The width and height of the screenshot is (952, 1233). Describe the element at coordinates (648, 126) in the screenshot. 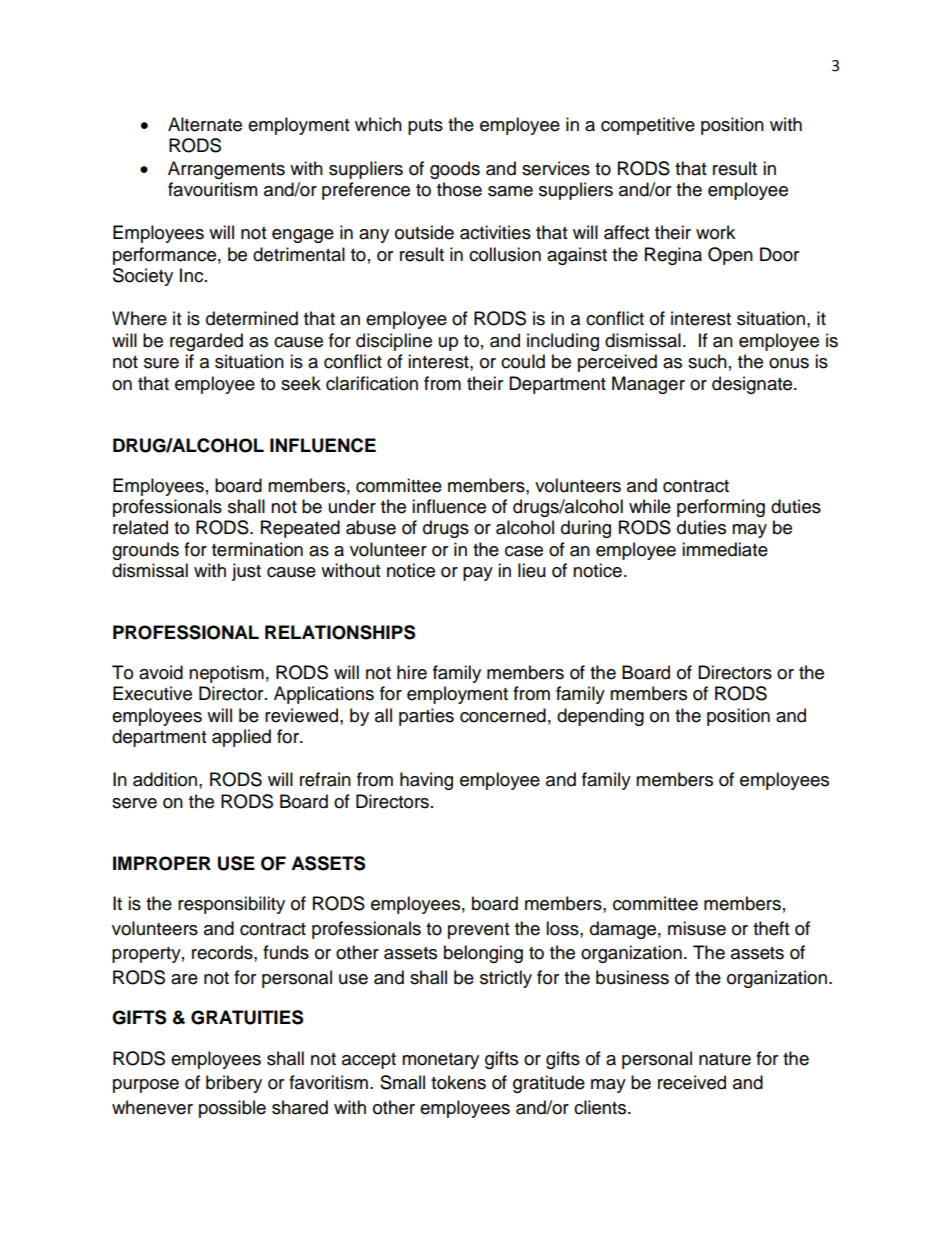

I see `competitive` at that location.
